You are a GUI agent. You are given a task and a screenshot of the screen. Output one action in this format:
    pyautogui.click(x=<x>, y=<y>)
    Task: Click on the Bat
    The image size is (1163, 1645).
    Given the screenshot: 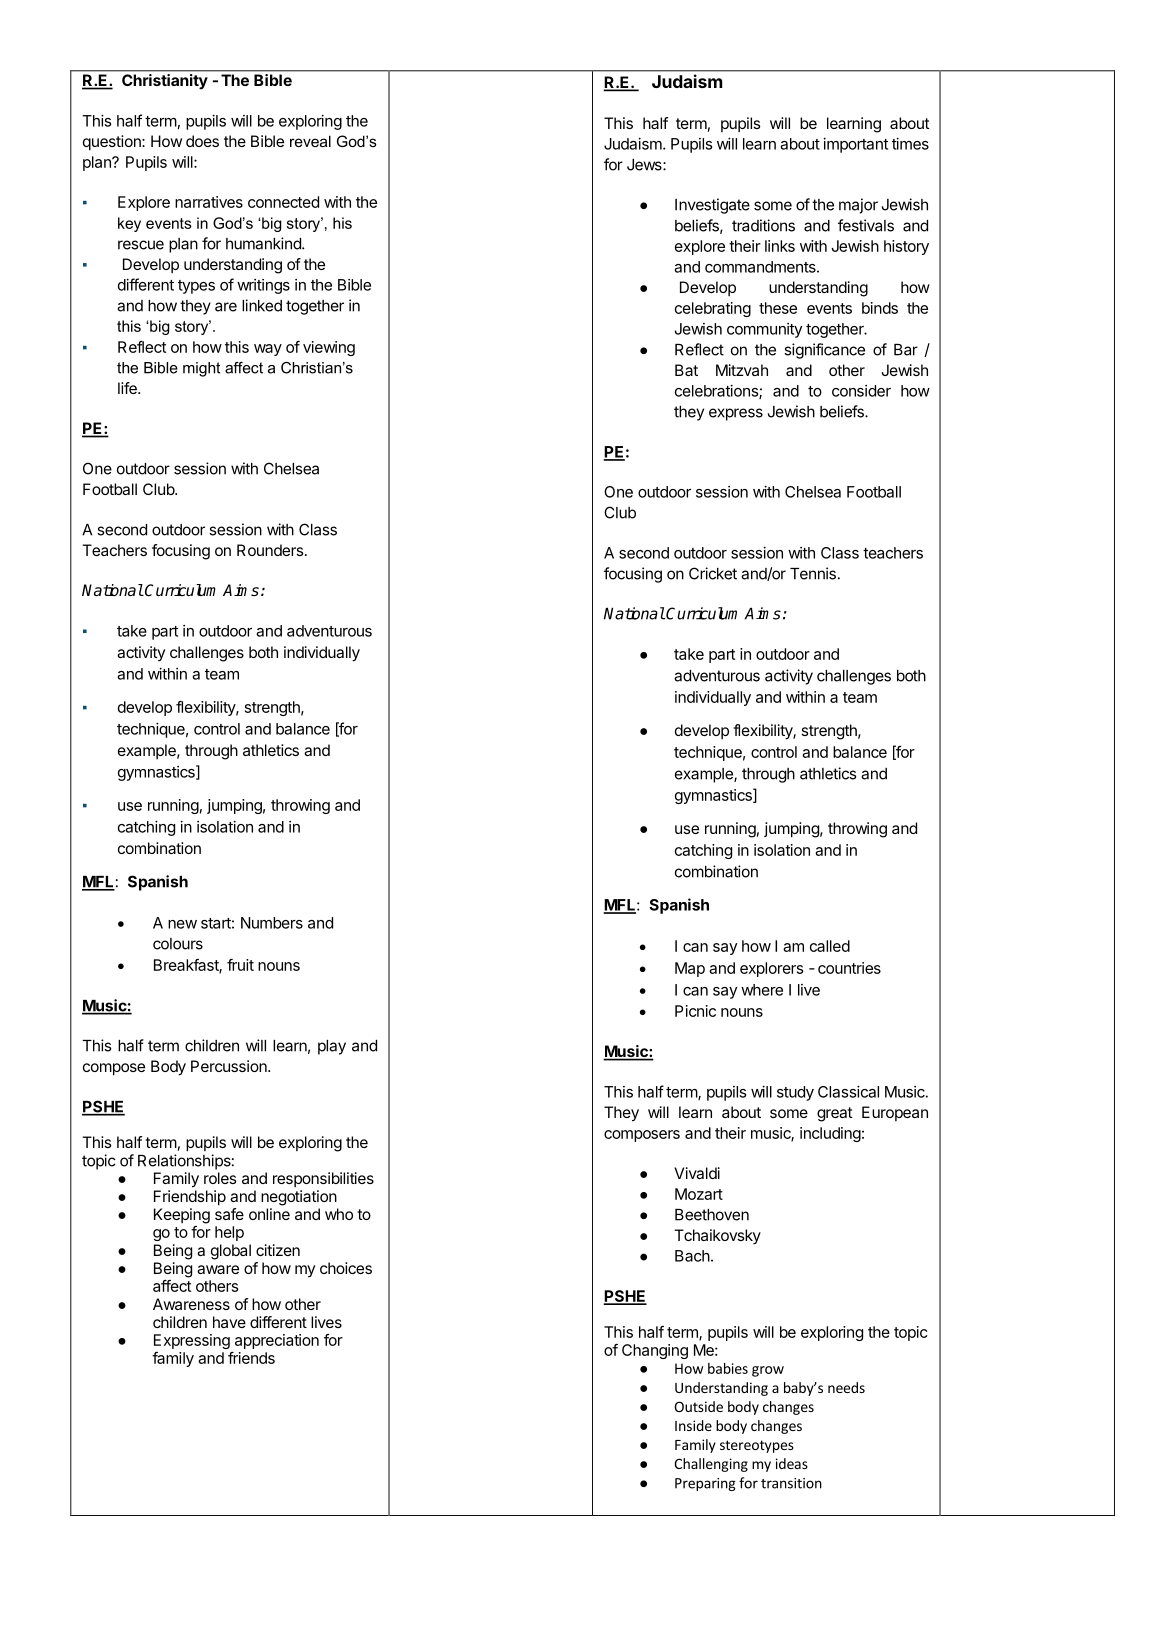 What is the action you would take?
    pyautogui.click(x=686, y=370)
